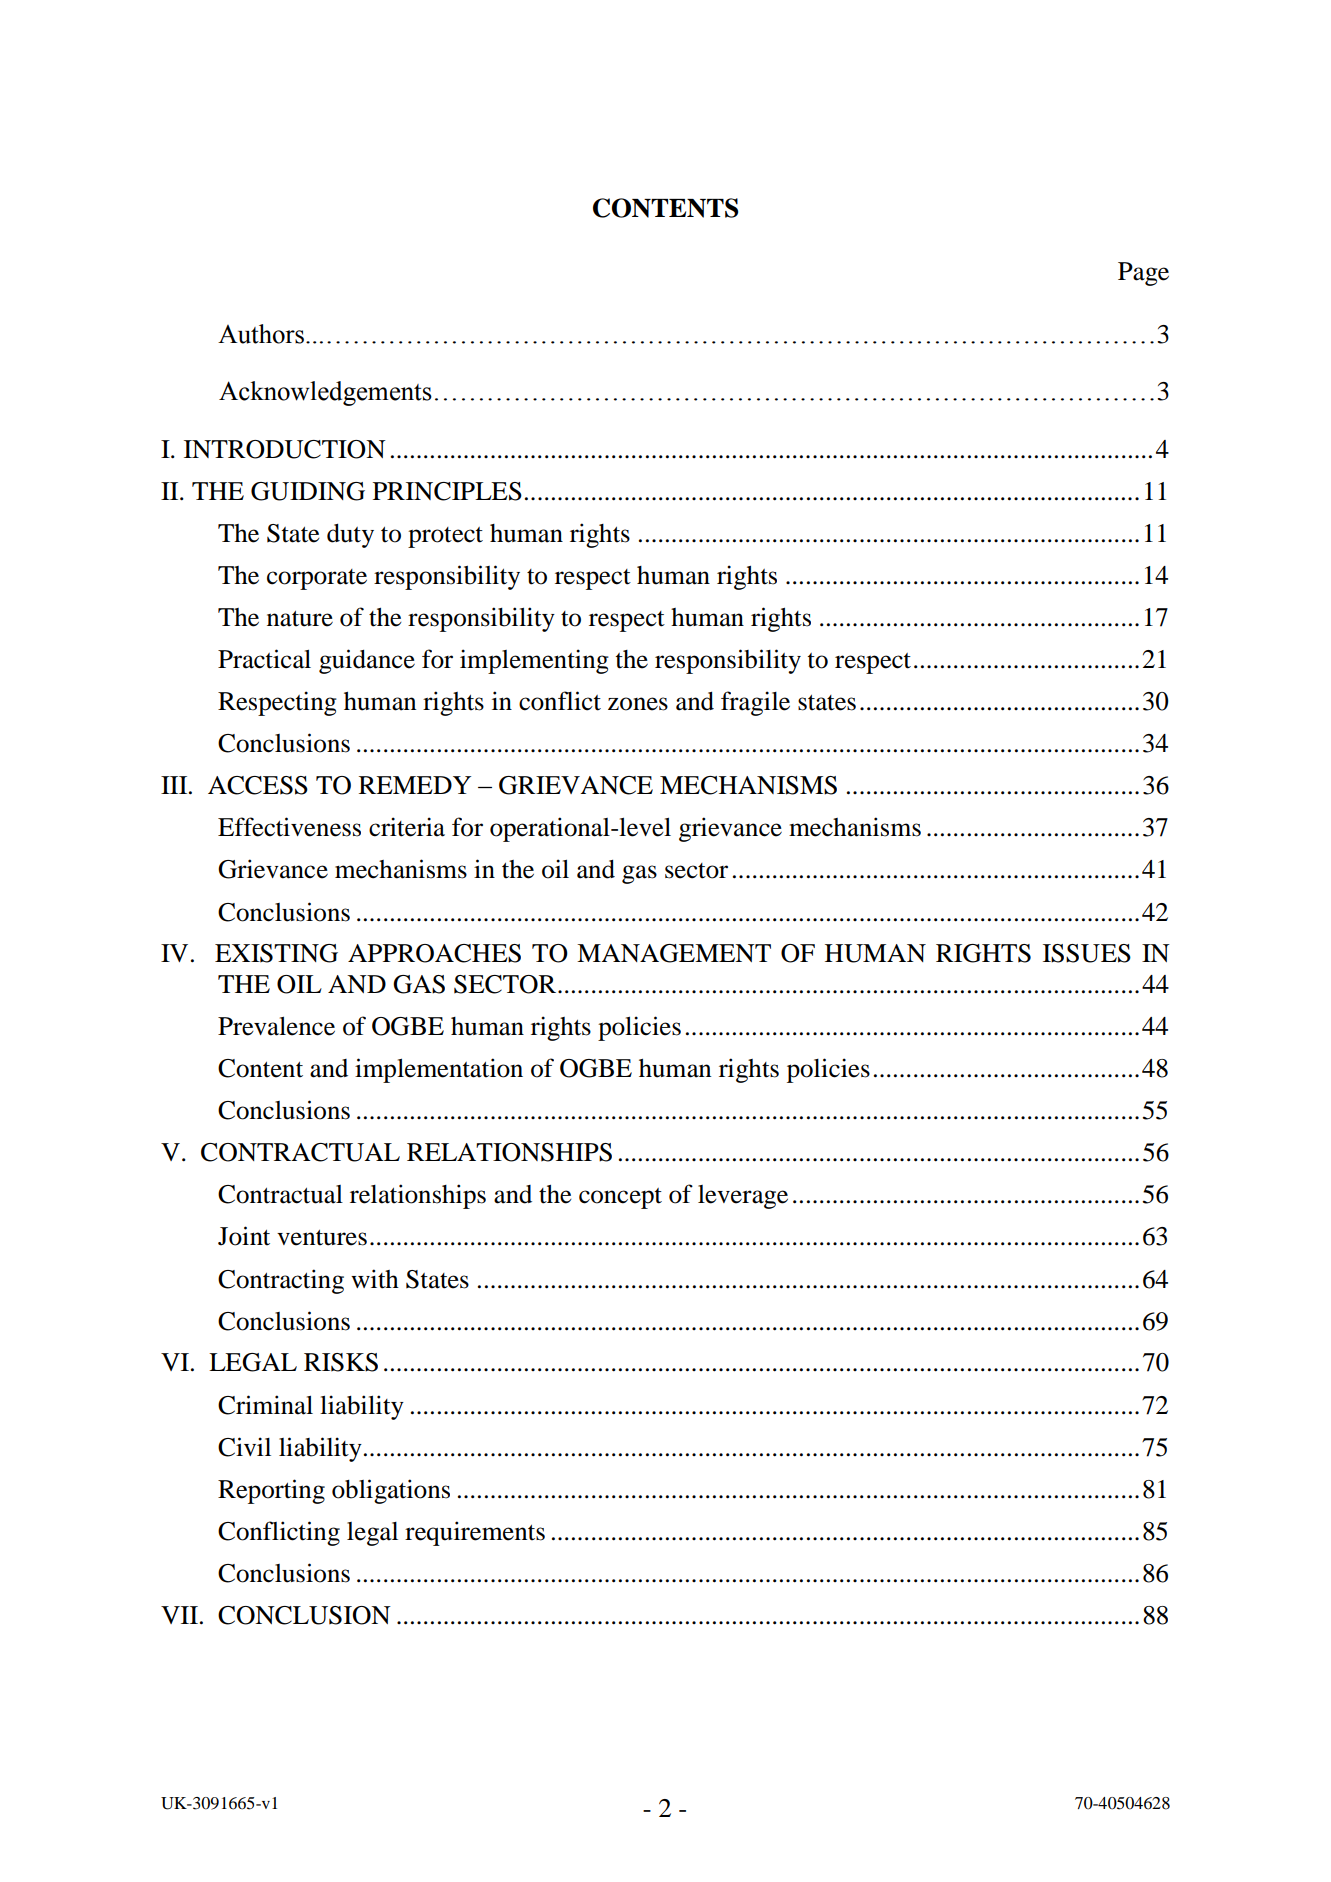 This image has height=1882, width=1331. What do you see at coordinates (1087, 953) in the image?
I see `ISSUES` at bounding box center [1087, 953].
